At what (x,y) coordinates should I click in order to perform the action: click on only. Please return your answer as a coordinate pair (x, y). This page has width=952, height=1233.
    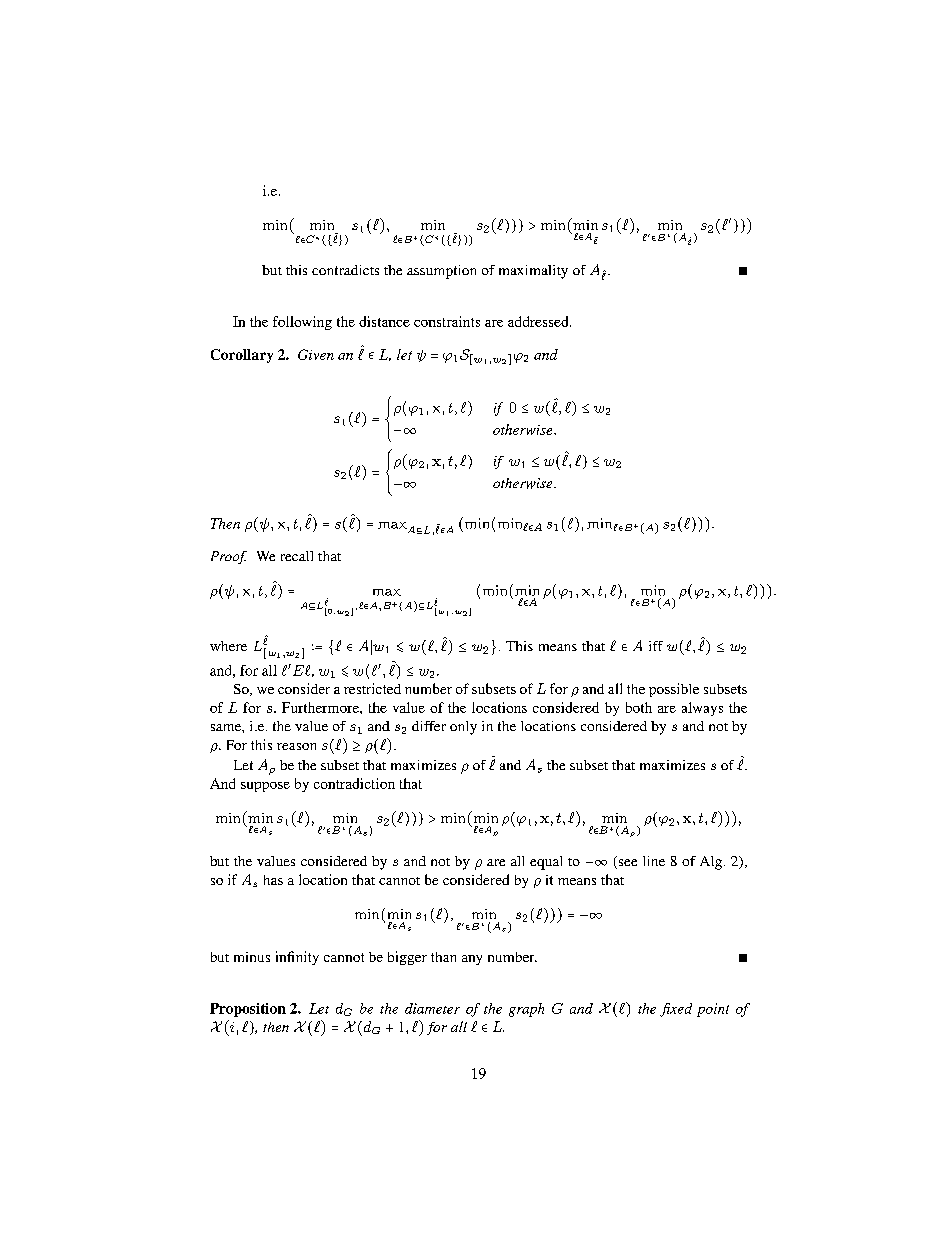
    Looking at the image, I should click on (463, 728).
